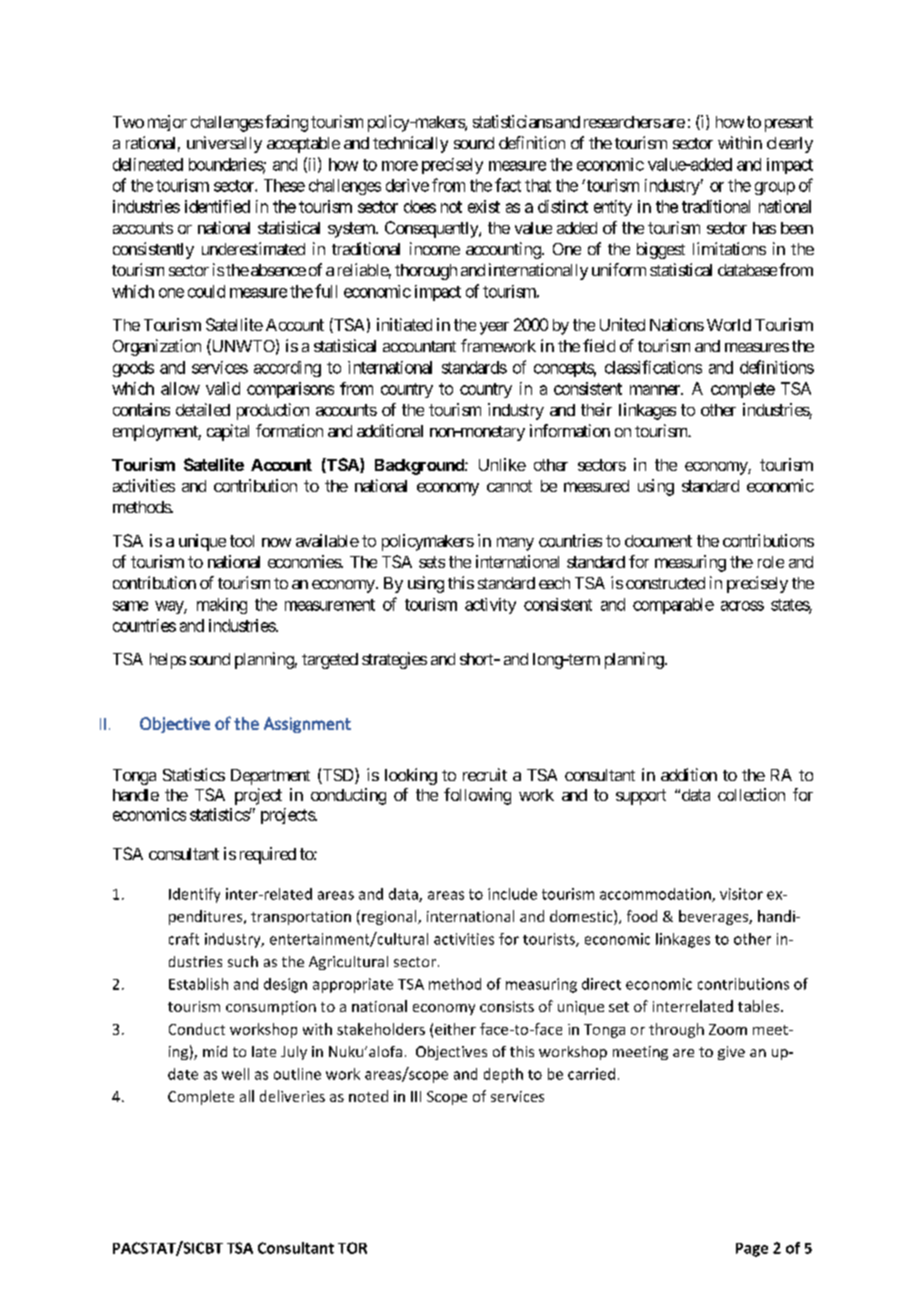 This screenshot has width=924, height=1308. I want to click on strategies, so click(394, 660).
